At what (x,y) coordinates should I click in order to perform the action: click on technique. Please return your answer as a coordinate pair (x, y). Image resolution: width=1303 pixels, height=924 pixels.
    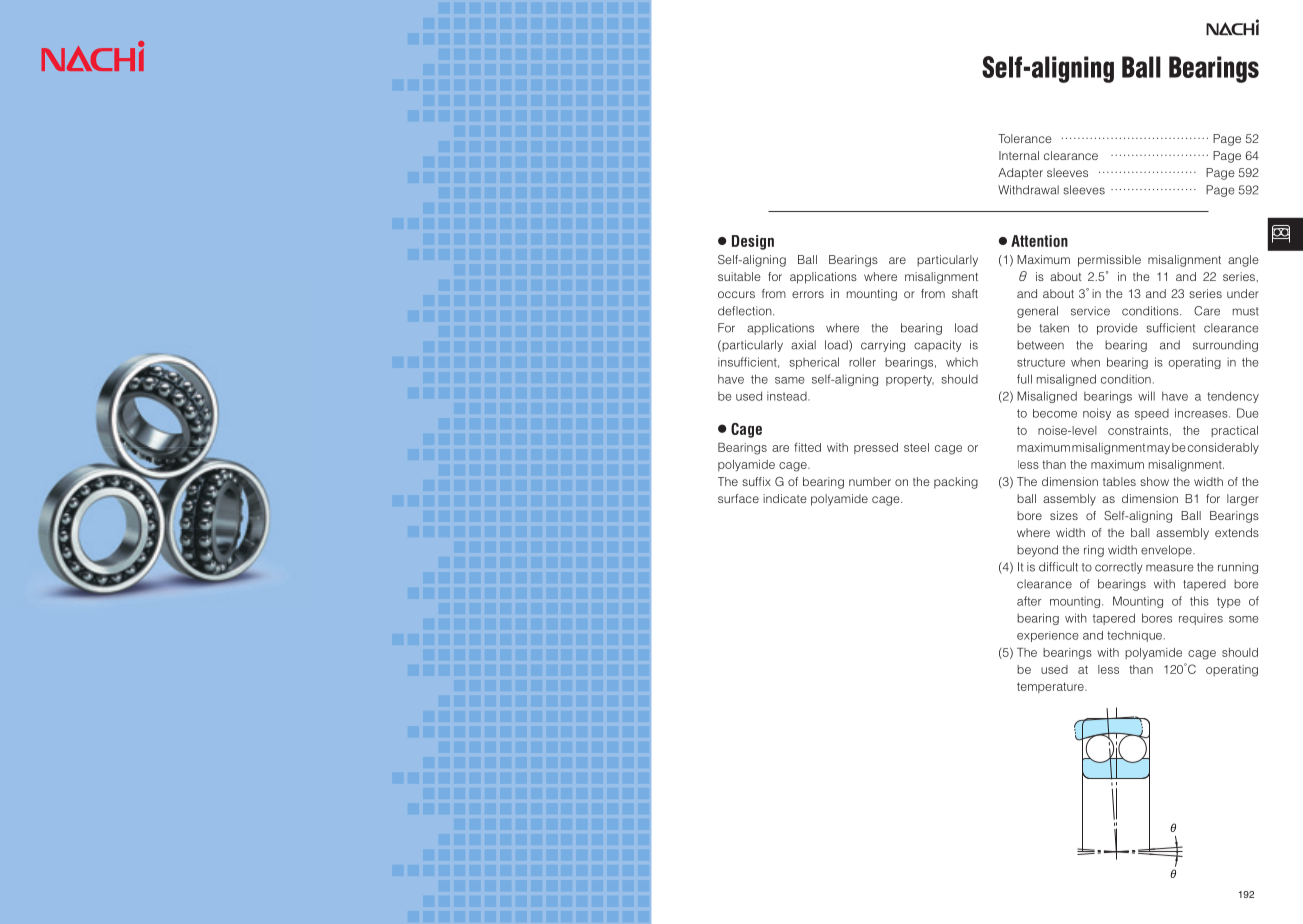
    Looking at the image, I should click on (1134, 636).
